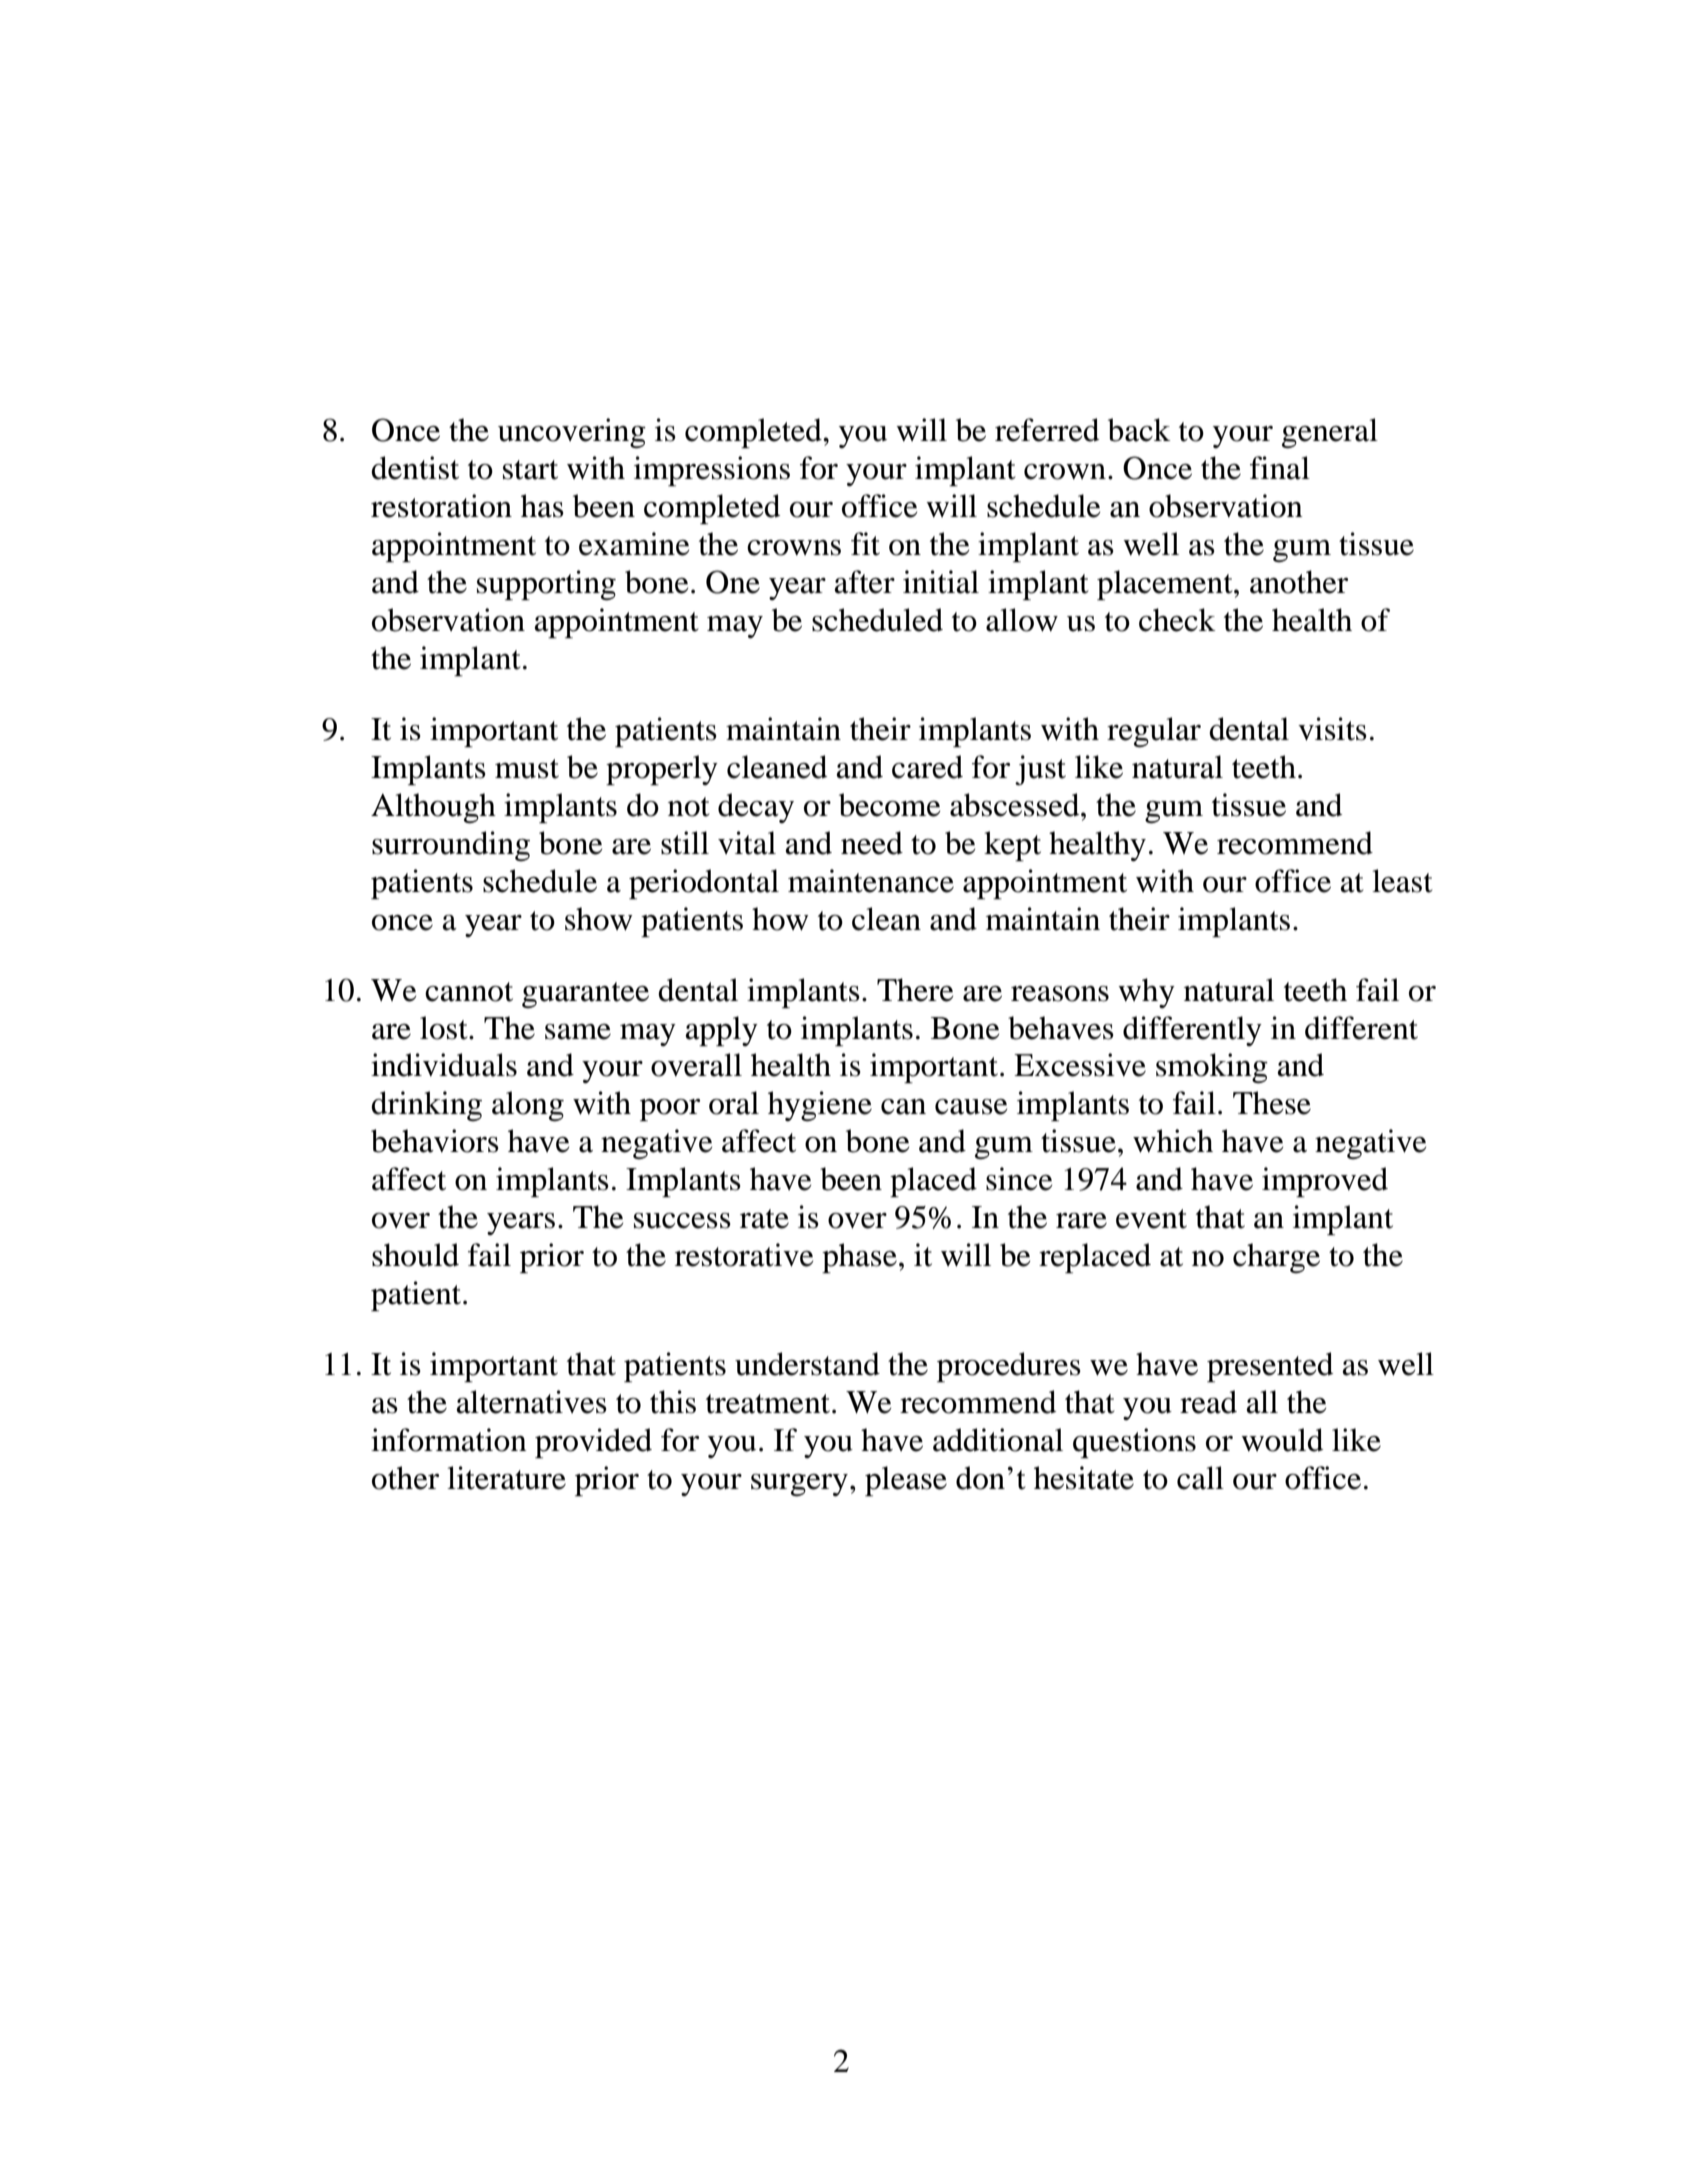 The height and width of the image is (2178, 1683). I want to click on literature, so click(506, 1478).
